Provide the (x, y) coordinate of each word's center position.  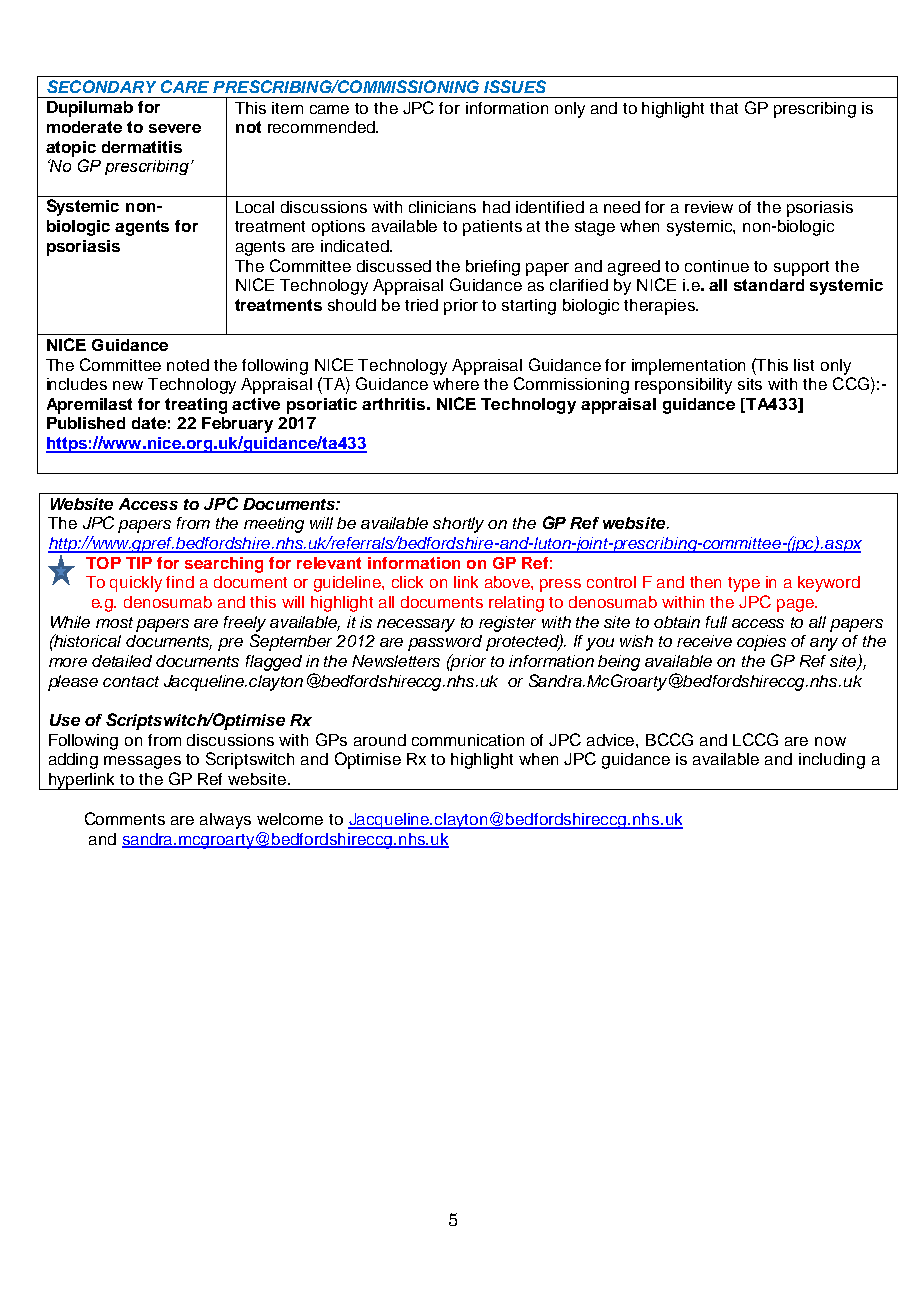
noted (188, 365)
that (724, 108)
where (456, 384)
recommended (322, 127)
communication (468, 740)
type (744, 584)
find (180, 582)
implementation (688, 367)
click (407, 582)
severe (175, 128)
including (832, 761)
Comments (125, 818)
